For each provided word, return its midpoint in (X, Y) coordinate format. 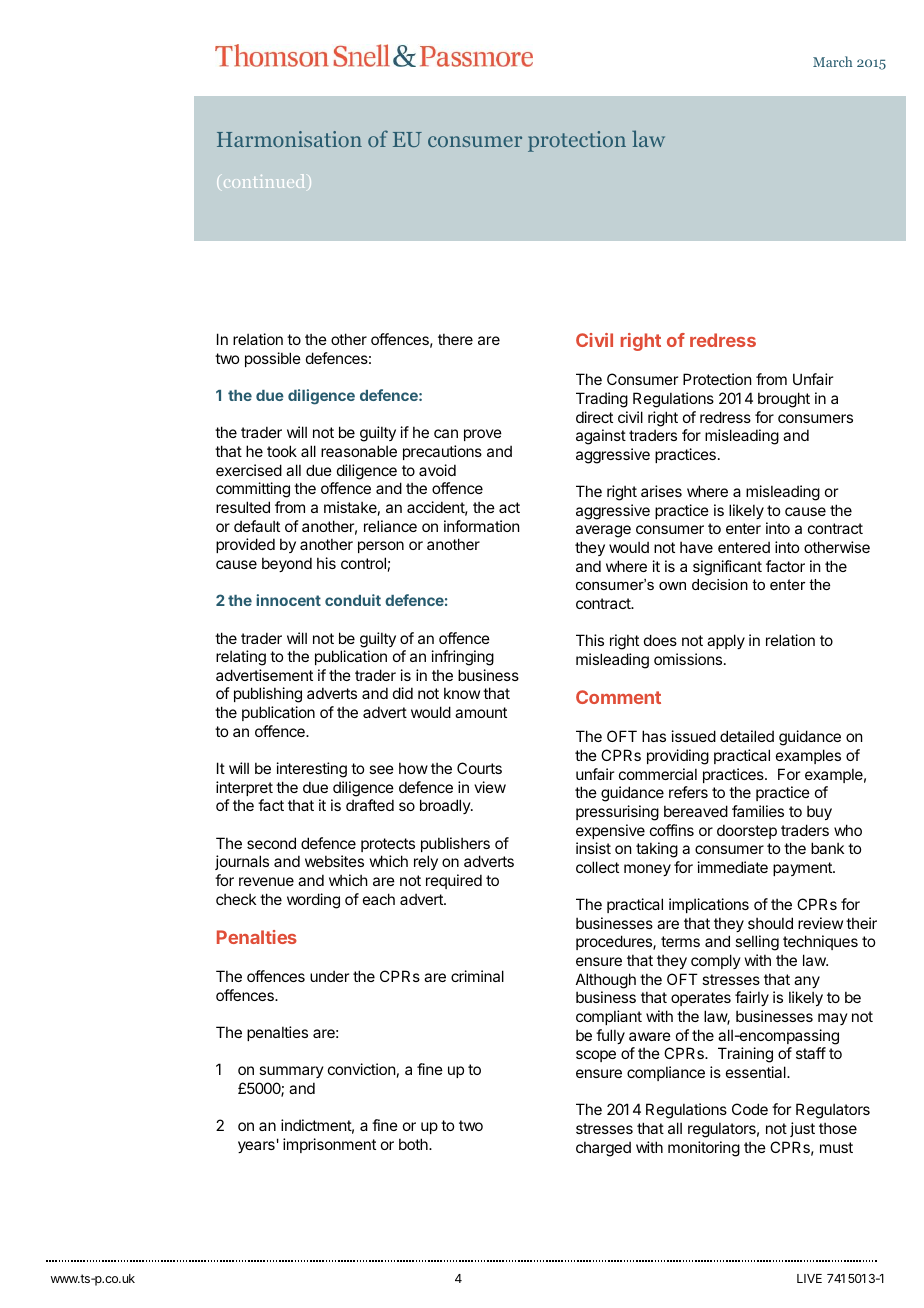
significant (727, 568)
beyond (287, 564)
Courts (479, 768)
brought (784, 400)
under (329, 976)
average (603, 531)
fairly (752, 998)
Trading (602, 400)
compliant (609, 1017)
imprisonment (329, 1145)
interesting (312, 770)
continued (263, 181)
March (832, 61)
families (758, 811)
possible (273, 359)
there (455, 339)
